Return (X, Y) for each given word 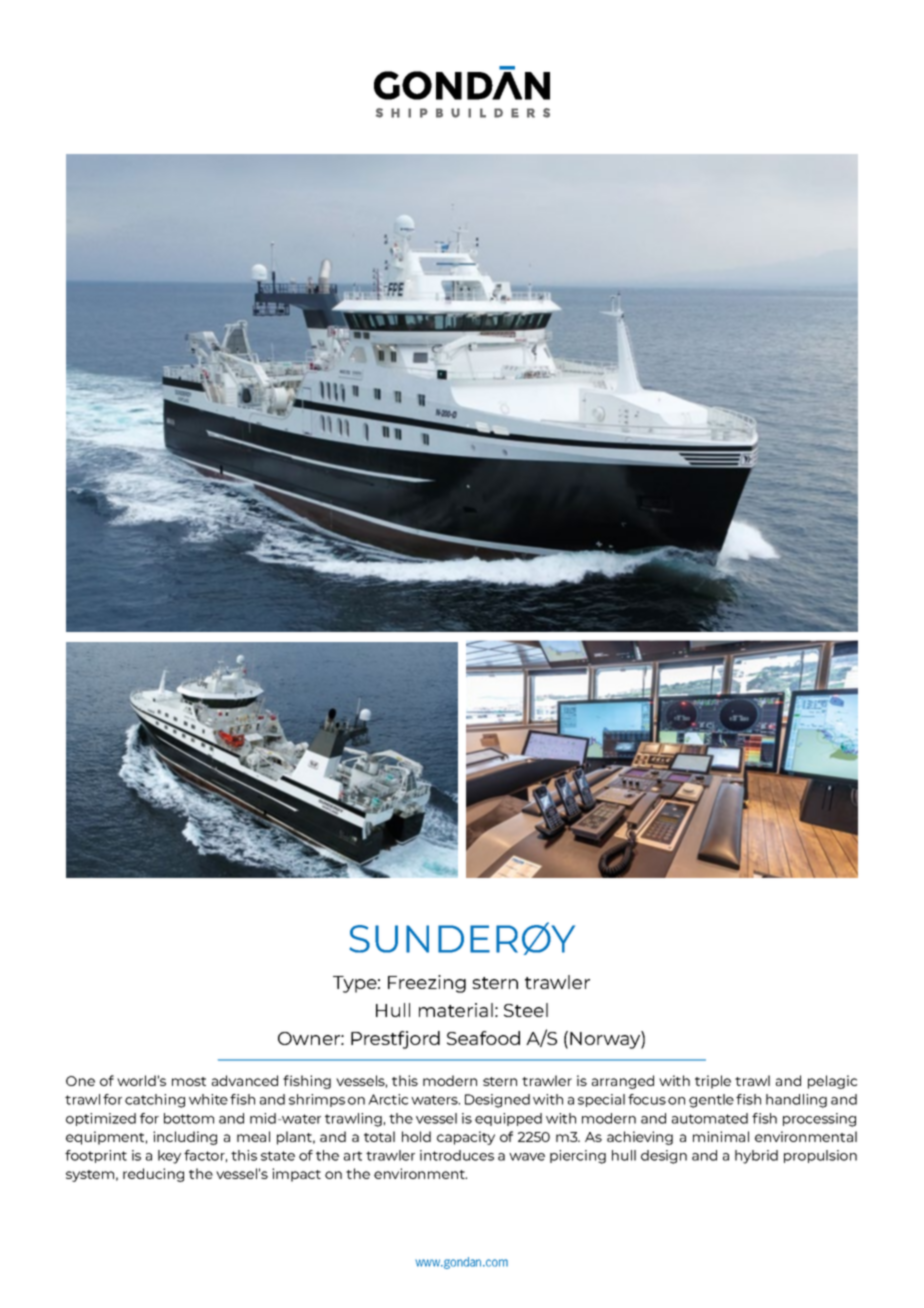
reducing (153, 1175)
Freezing (427, 984)
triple (713, 1082)
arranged (623, 1082)
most (189, 1081)
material (456, 1010)
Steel (526, 1010)
